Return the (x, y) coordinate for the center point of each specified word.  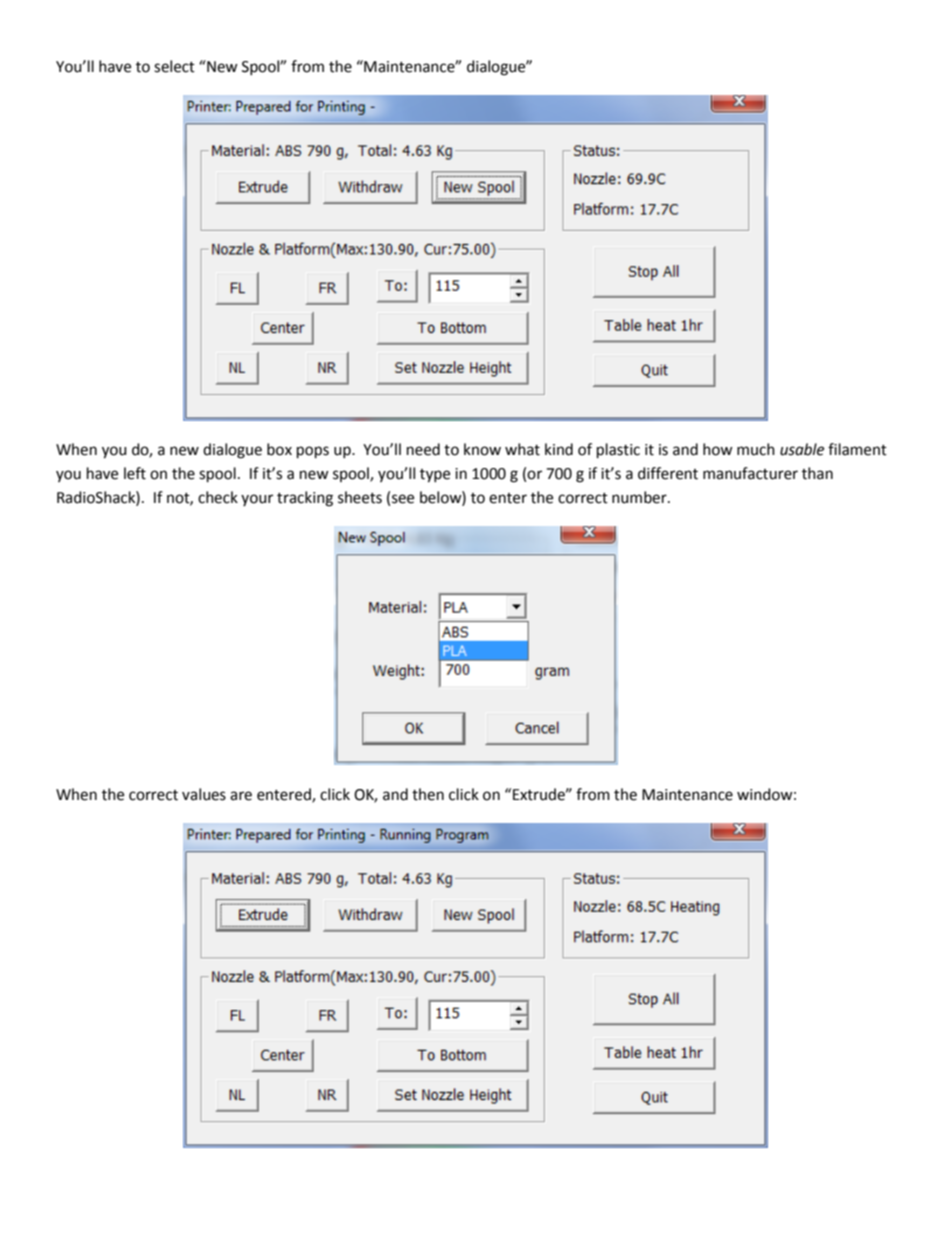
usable (802, 449)
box (279, 449)
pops (313, 452)
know (482, 449)
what (522, 449)
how (718, 449)
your (257, 500)
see (403, 499)
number (640, 497)
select (174, 66)
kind (559, 449)
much (756, 449)
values (204, 794)
